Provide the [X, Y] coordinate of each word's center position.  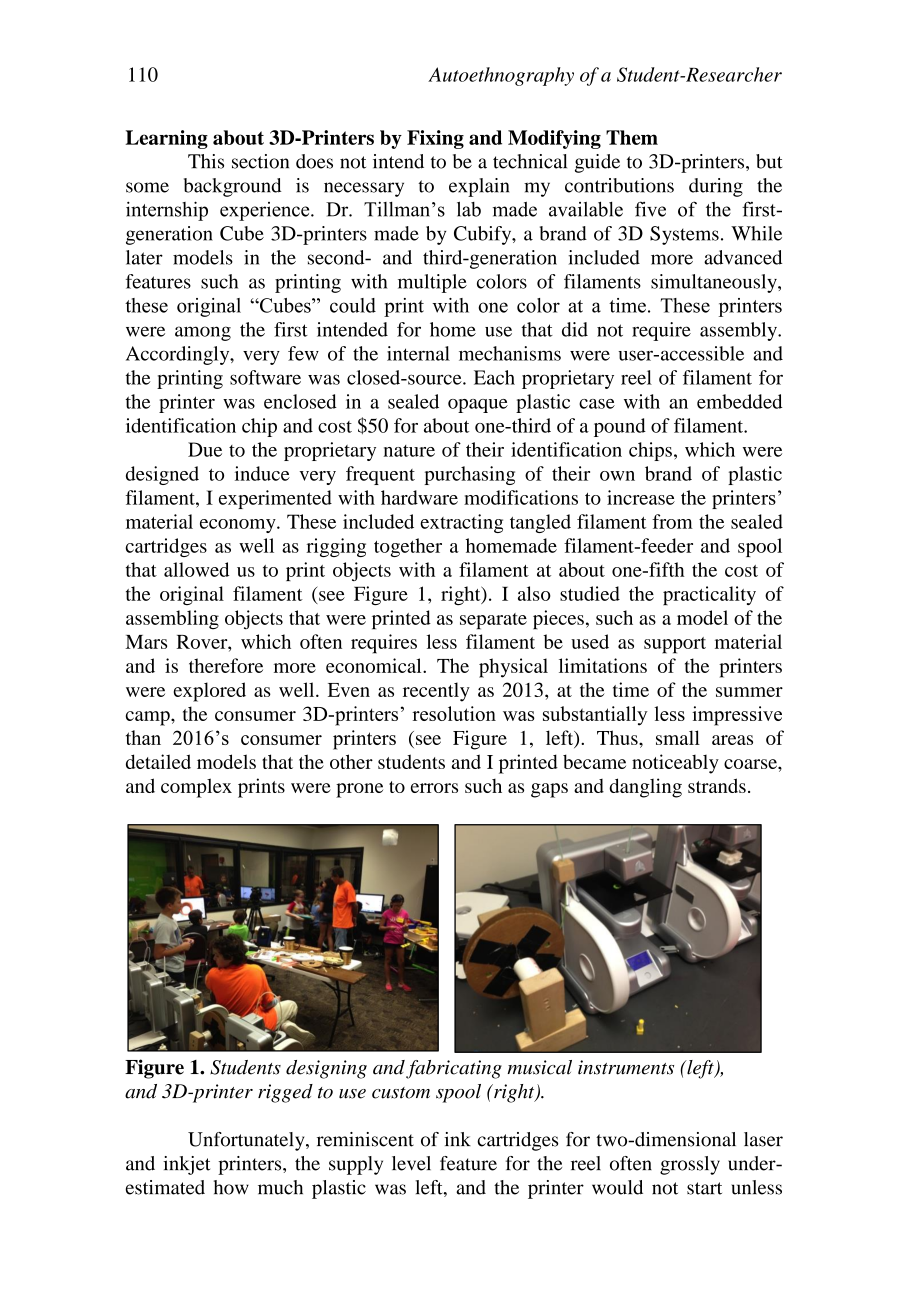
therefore [226, 665]
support [675, 645]
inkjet [186, 1165]
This [206, 161]
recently [436, 692]
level [411, 1163]
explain [479, 187]
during [716, 187]
